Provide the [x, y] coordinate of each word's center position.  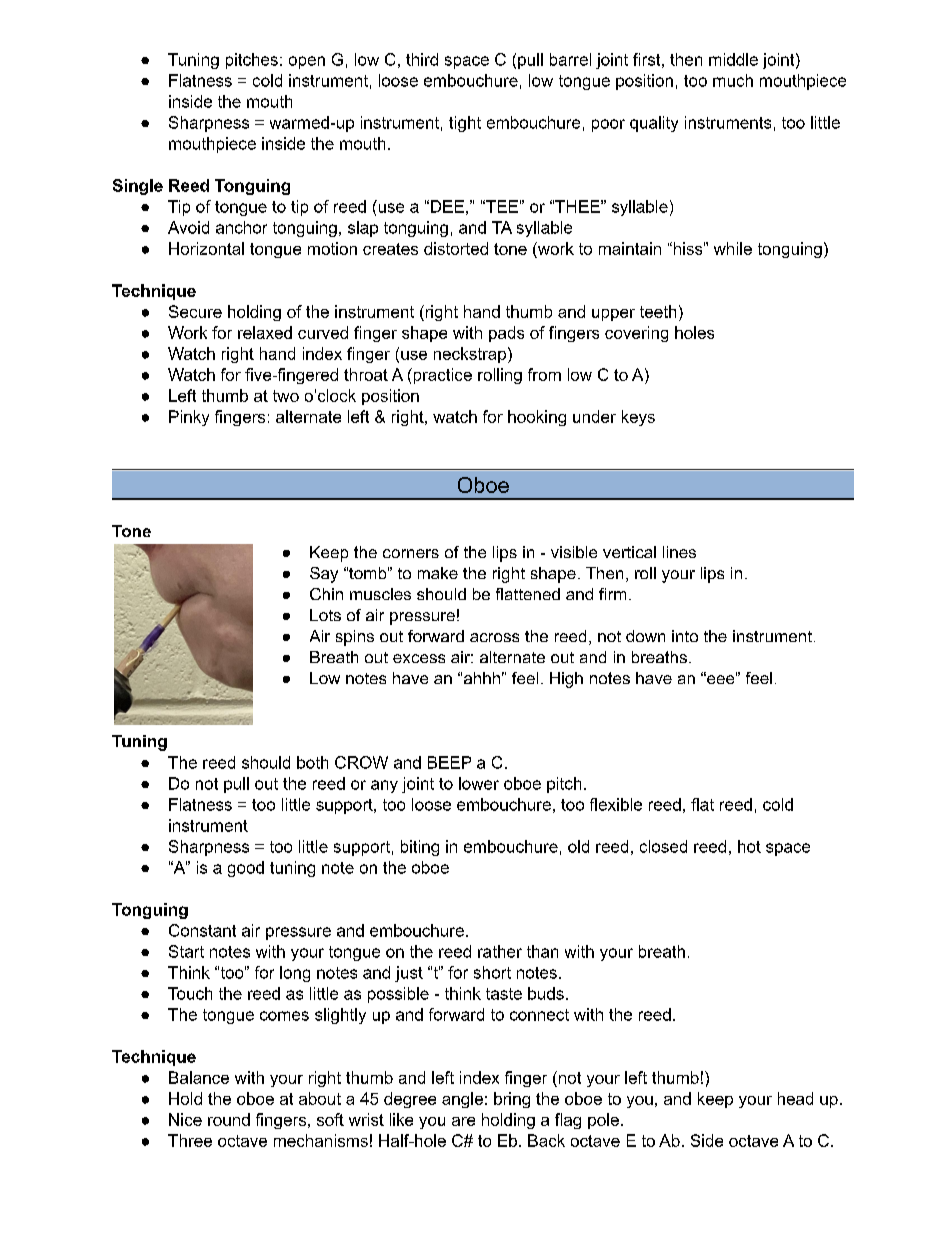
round [229, 1119]
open [307, 62]
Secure [195, 311]
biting [420, 848]
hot [749, 846]
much [733, 80]
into [685, 636]
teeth [658, 311]
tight [465, 124]
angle [462, 1100]
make [438, 573]
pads [506, 334]
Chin [326, 594]
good [246, 869]
